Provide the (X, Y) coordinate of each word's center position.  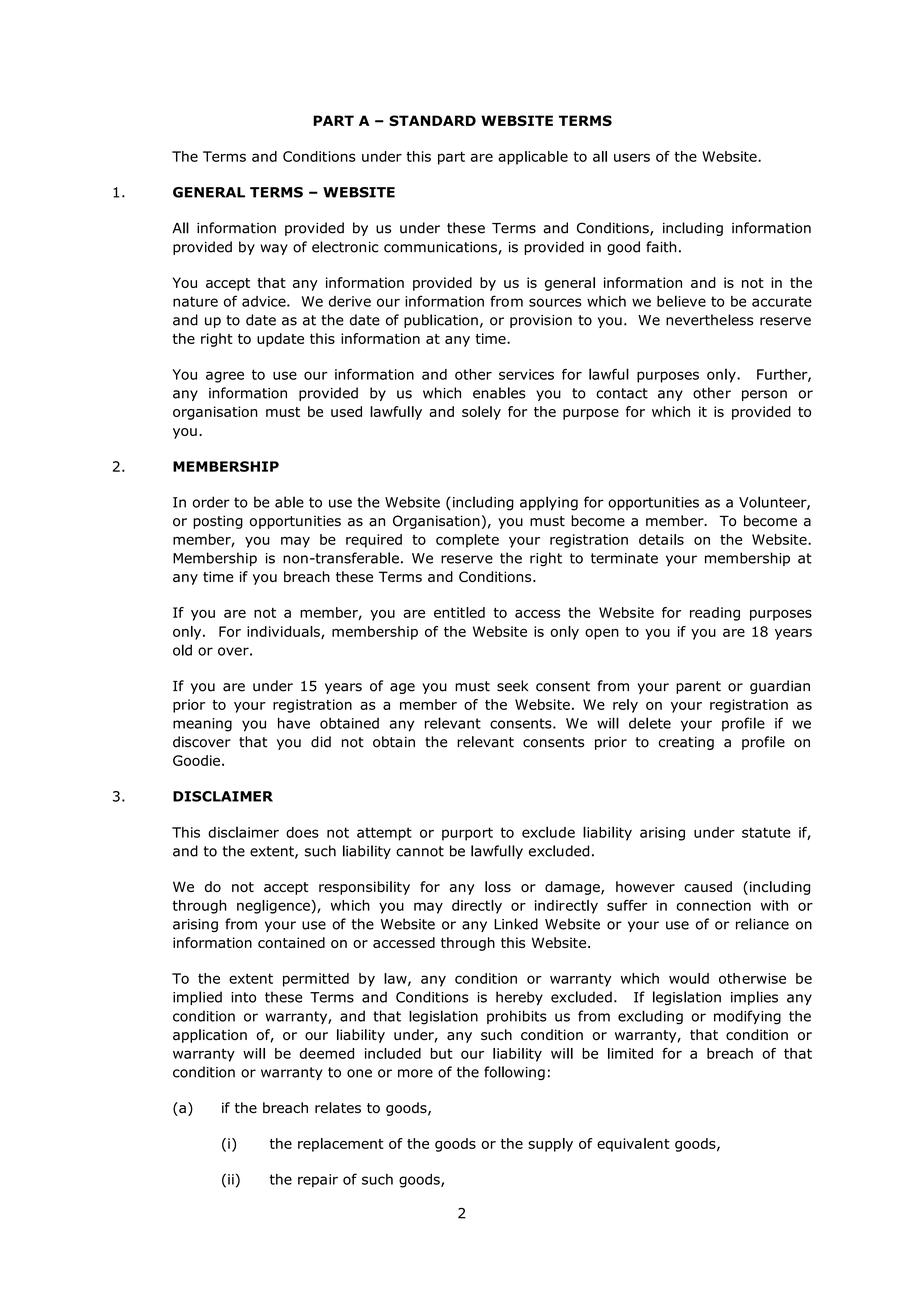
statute (766, 832)
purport (467, 834)
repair (318, 1181)
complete (467, 541)
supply (550, 1145)
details (661, 539)
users (632, 157)
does (302, 832)
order (211, 502)
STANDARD (432, 120)
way (274, 249)
